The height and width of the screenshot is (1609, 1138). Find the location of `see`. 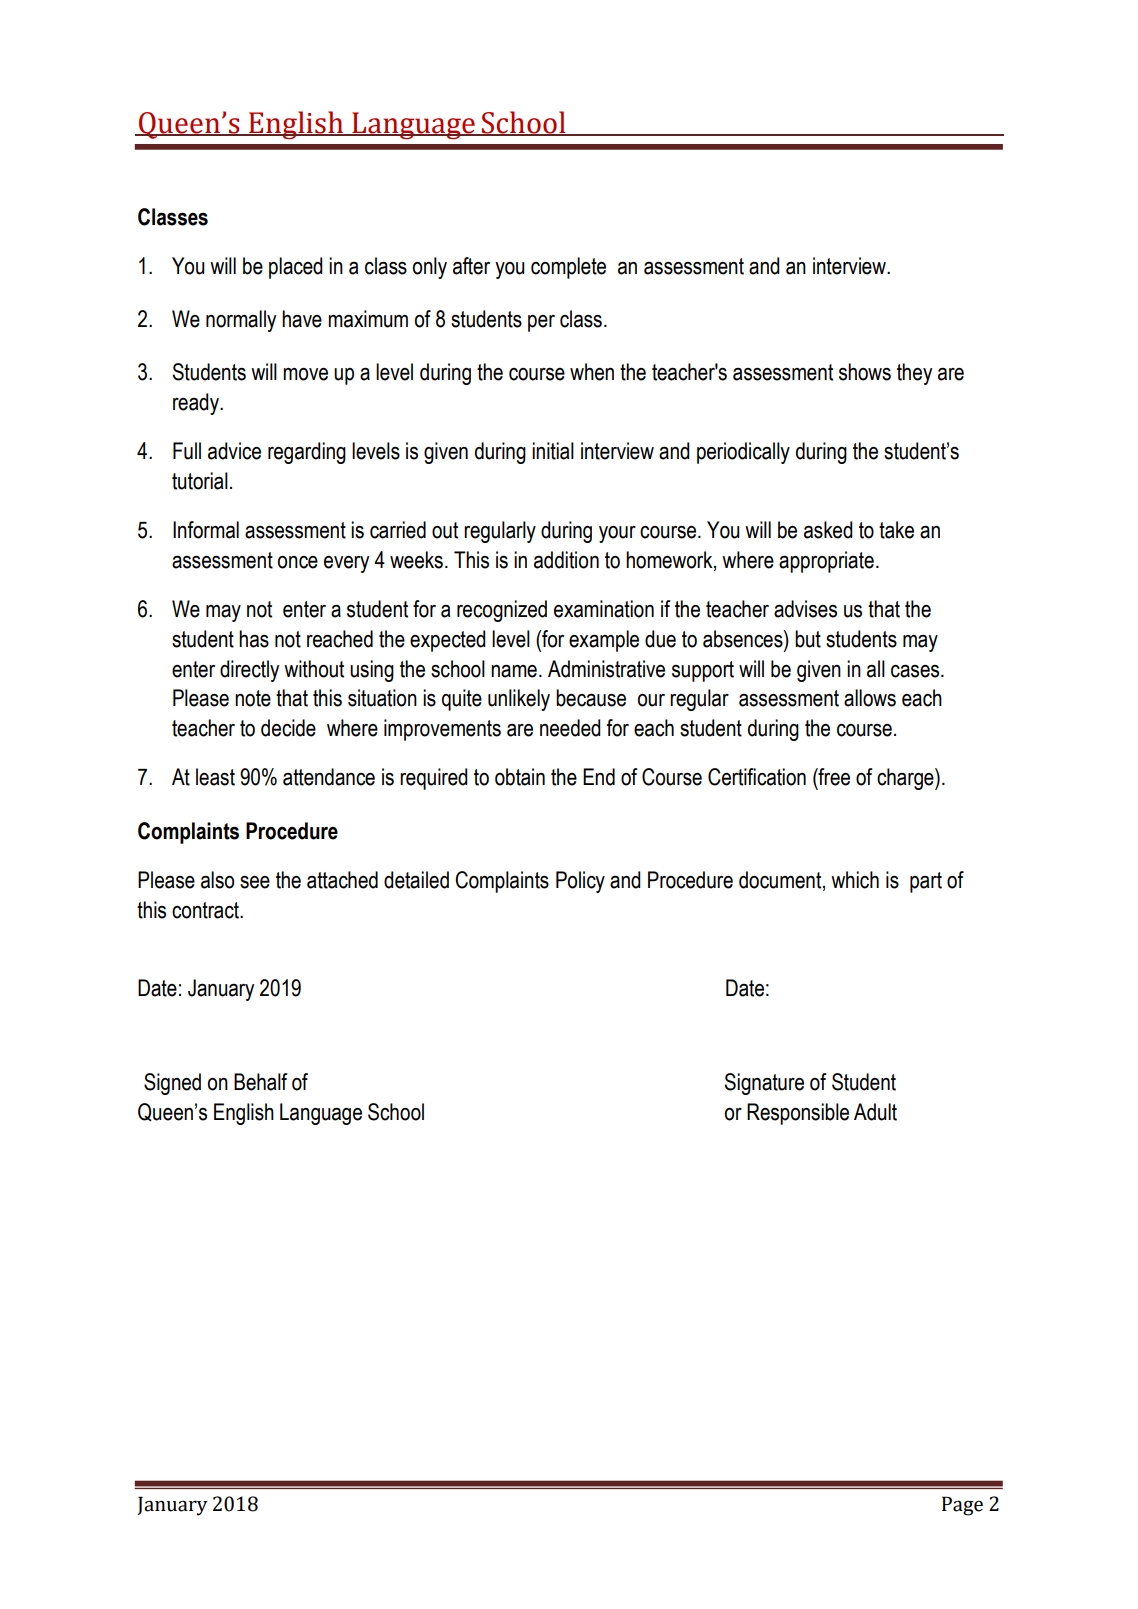

see is located at coordinates (255, 882).
